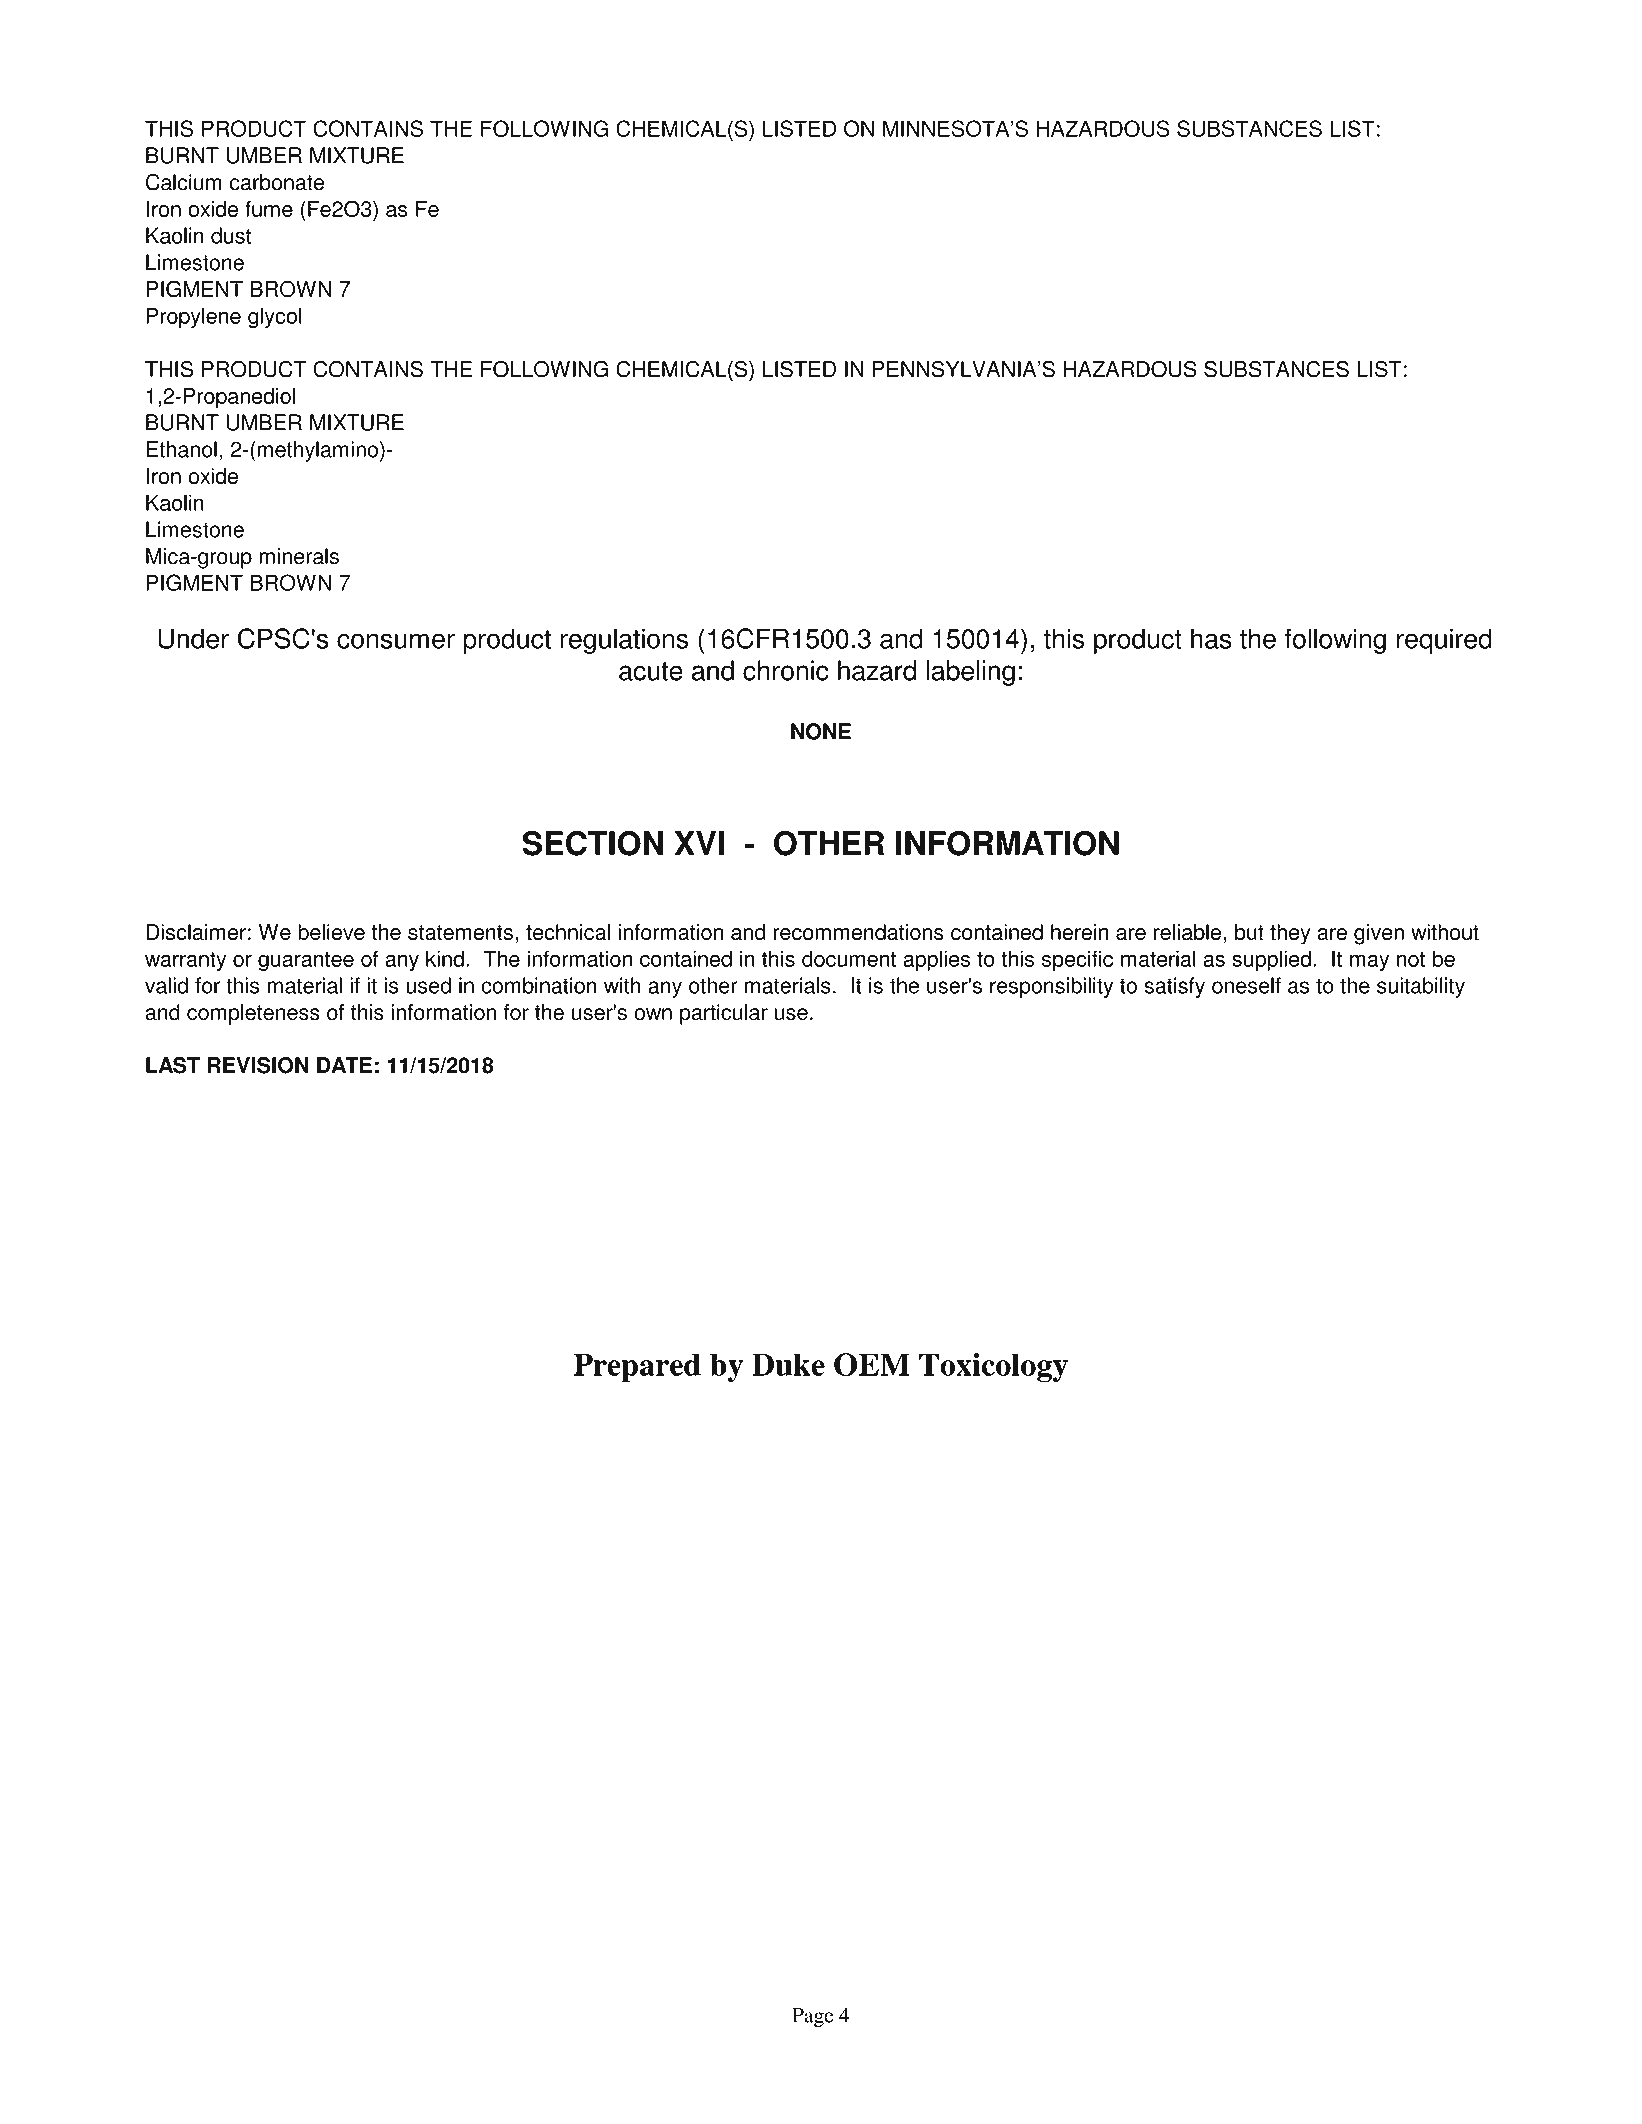 The height and width of the page is (2124, 1642). I want to click on particular, so click(724, 1014).
